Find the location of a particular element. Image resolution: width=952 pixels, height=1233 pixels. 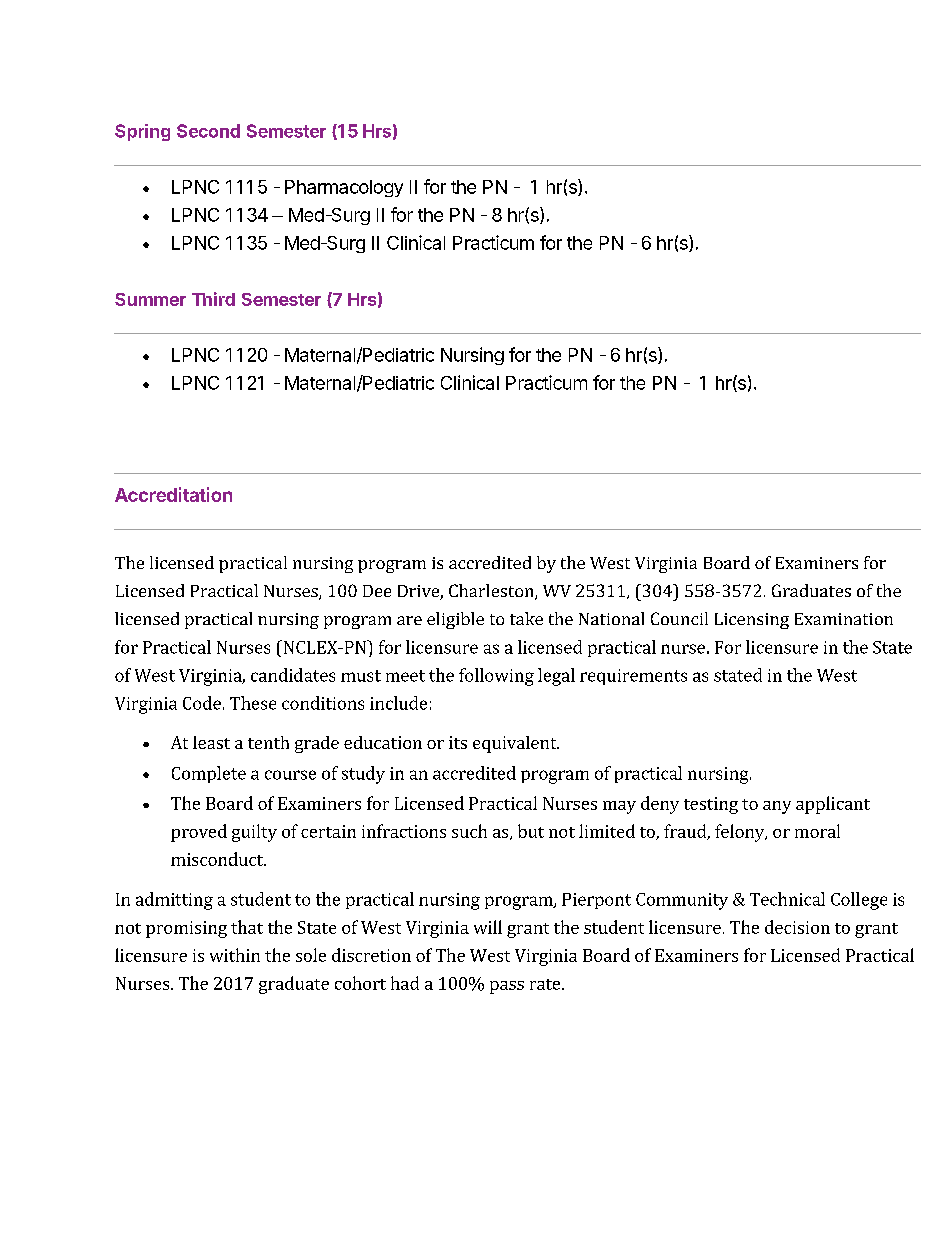

Pharmacology is located at coordinates (344, 188).
